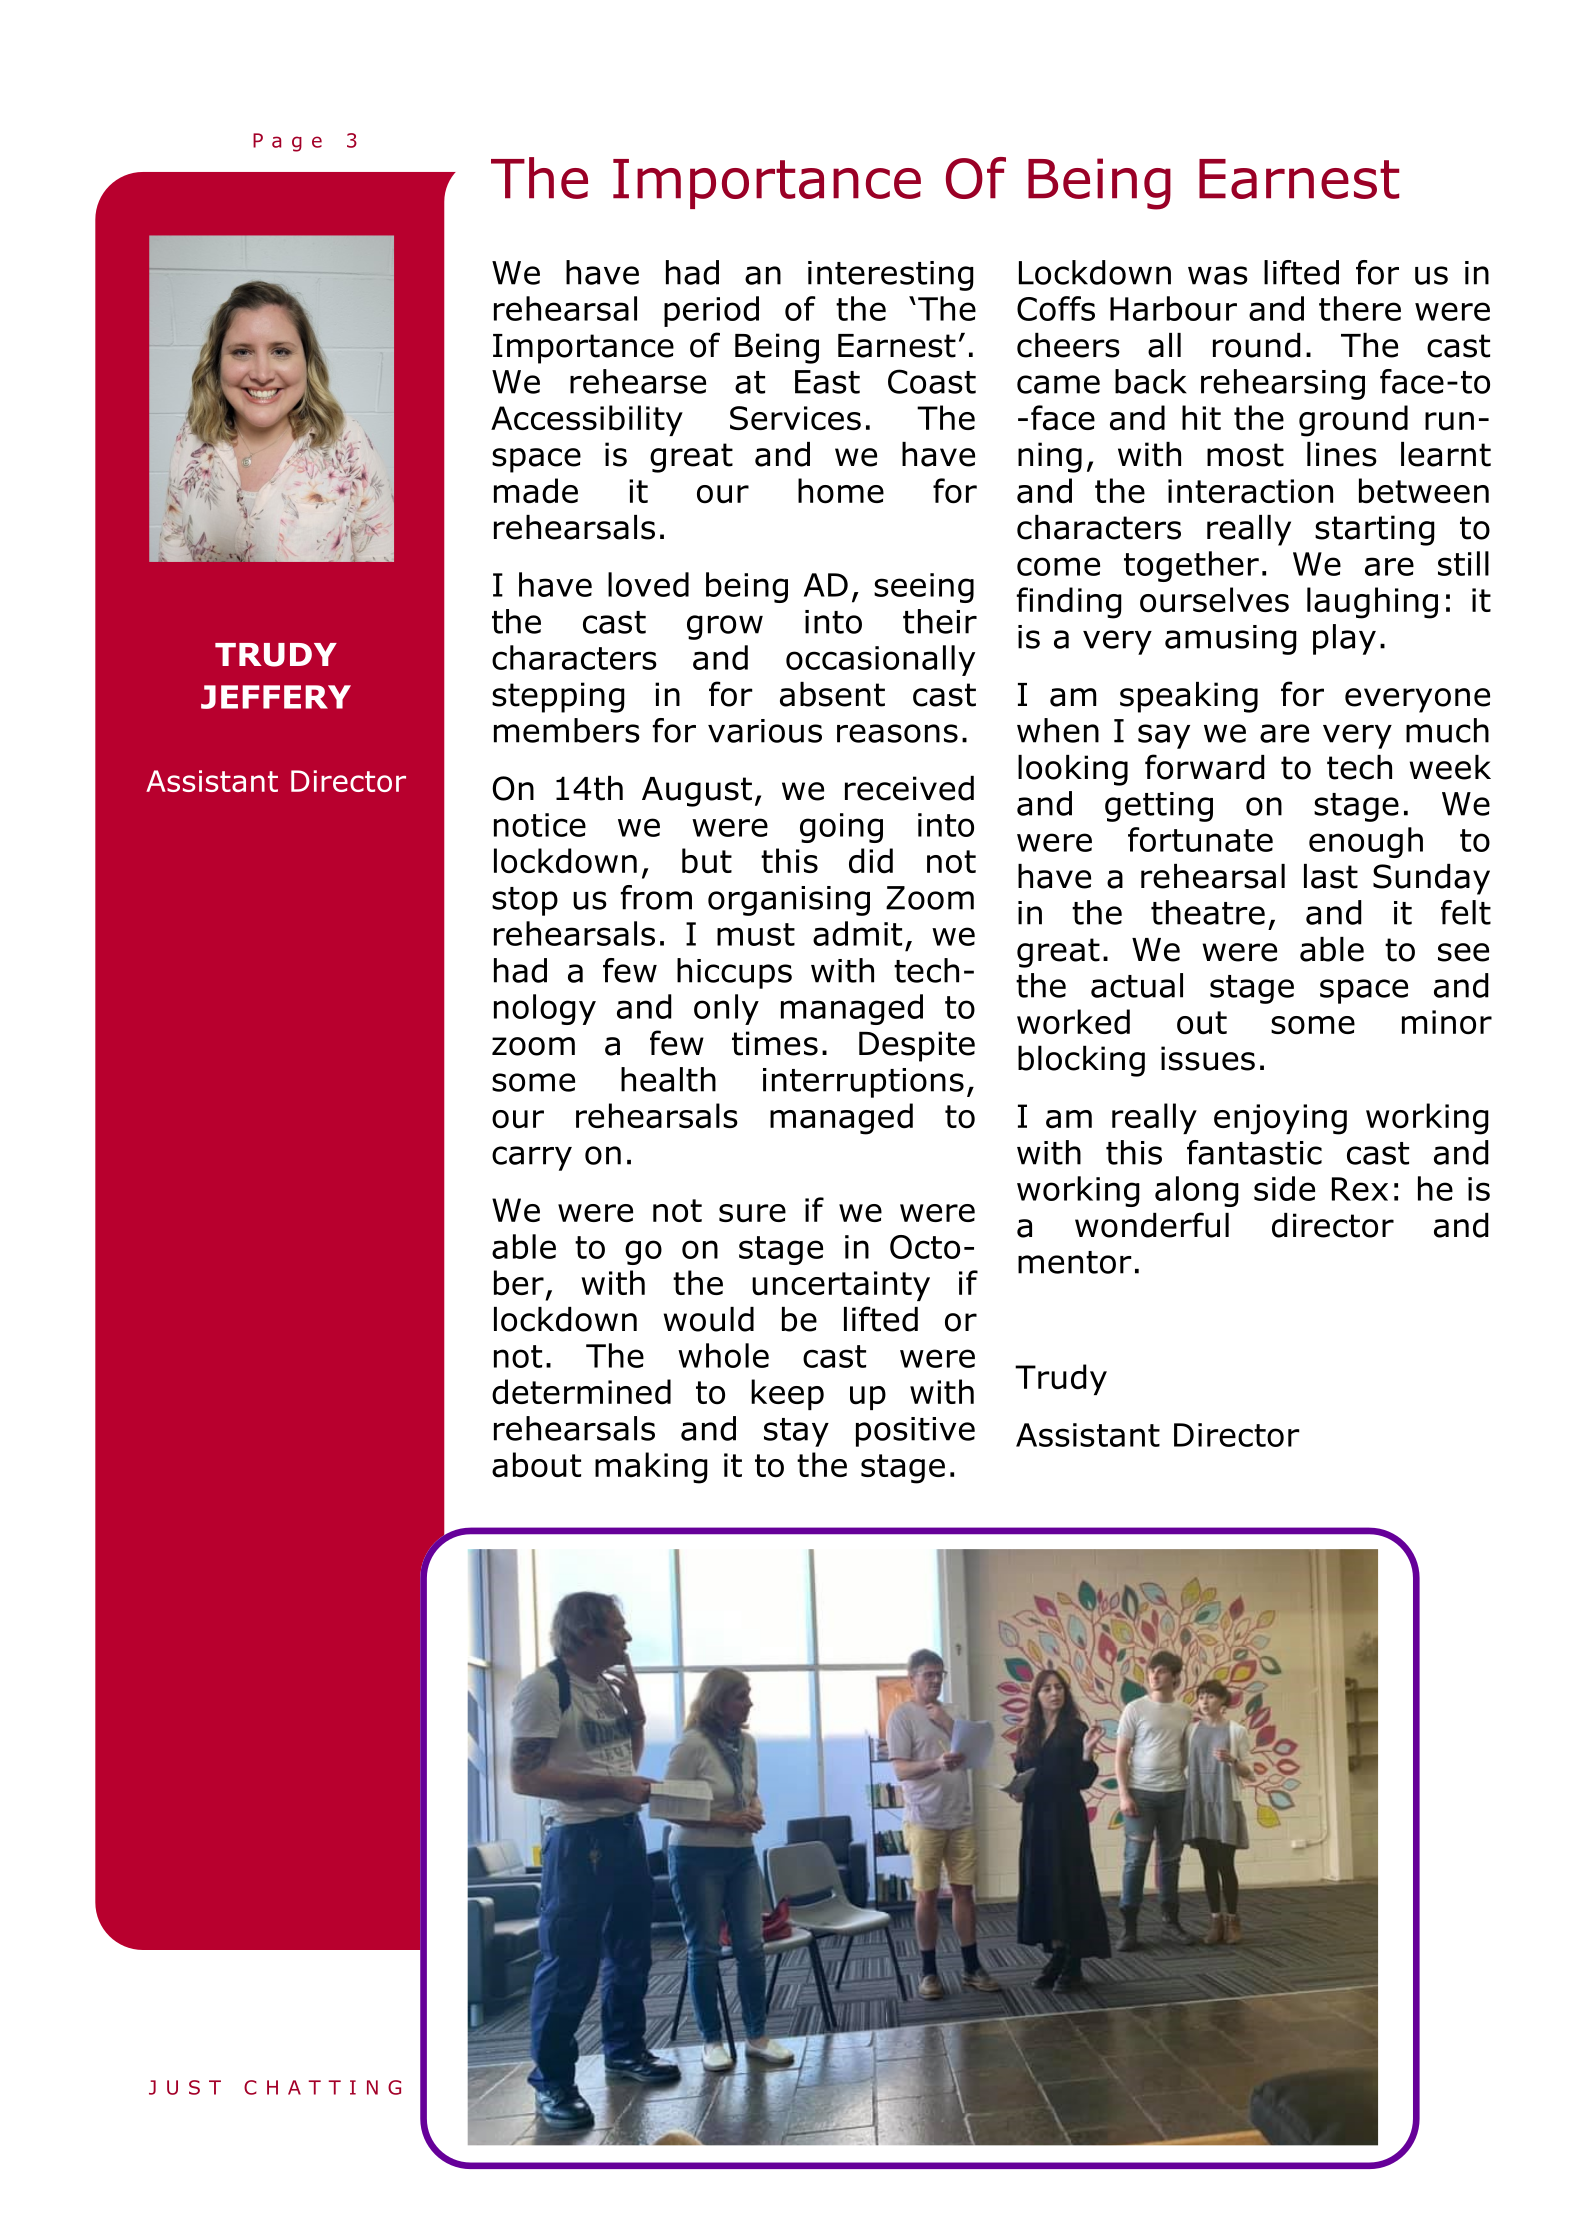 This screenshot has height=2232, width=1578. What do you see at coordinates (1360, 308) in the screenshot?
I see `there` at bounding box center [1360, 308].
